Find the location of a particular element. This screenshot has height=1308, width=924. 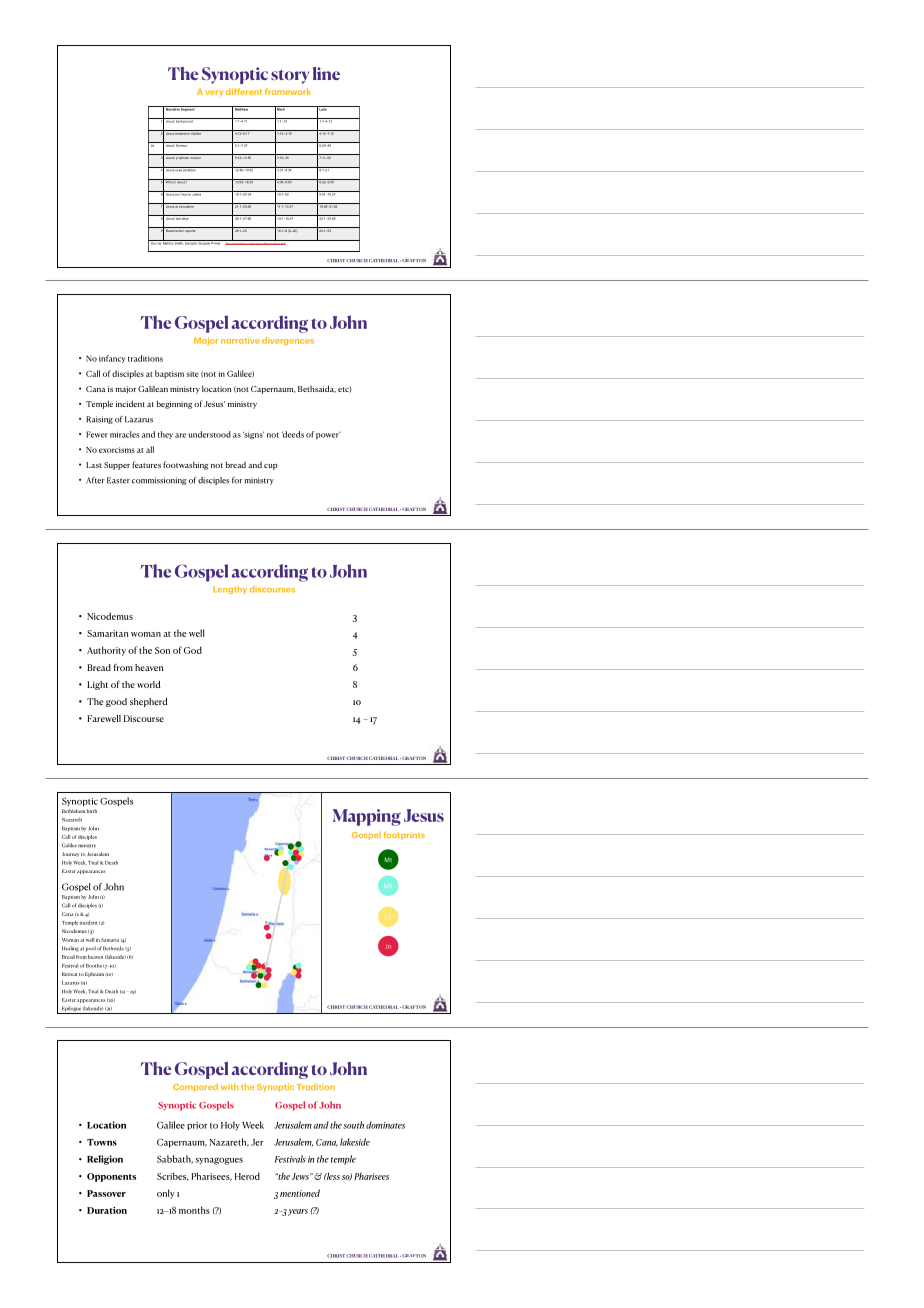

Lengthy is located at coordinates (230, 590).
